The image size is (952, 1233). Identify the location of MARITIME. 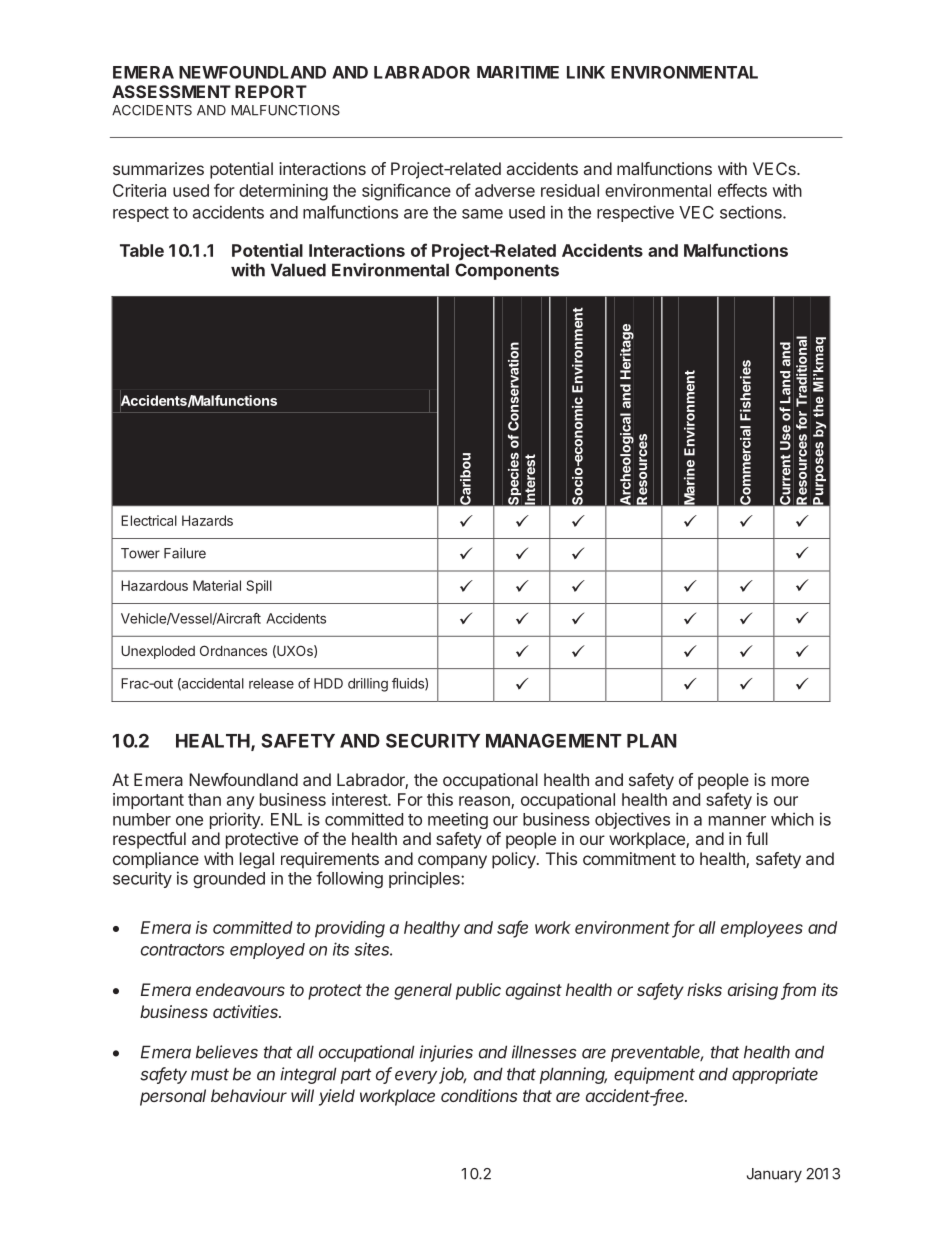
(518, 72).
